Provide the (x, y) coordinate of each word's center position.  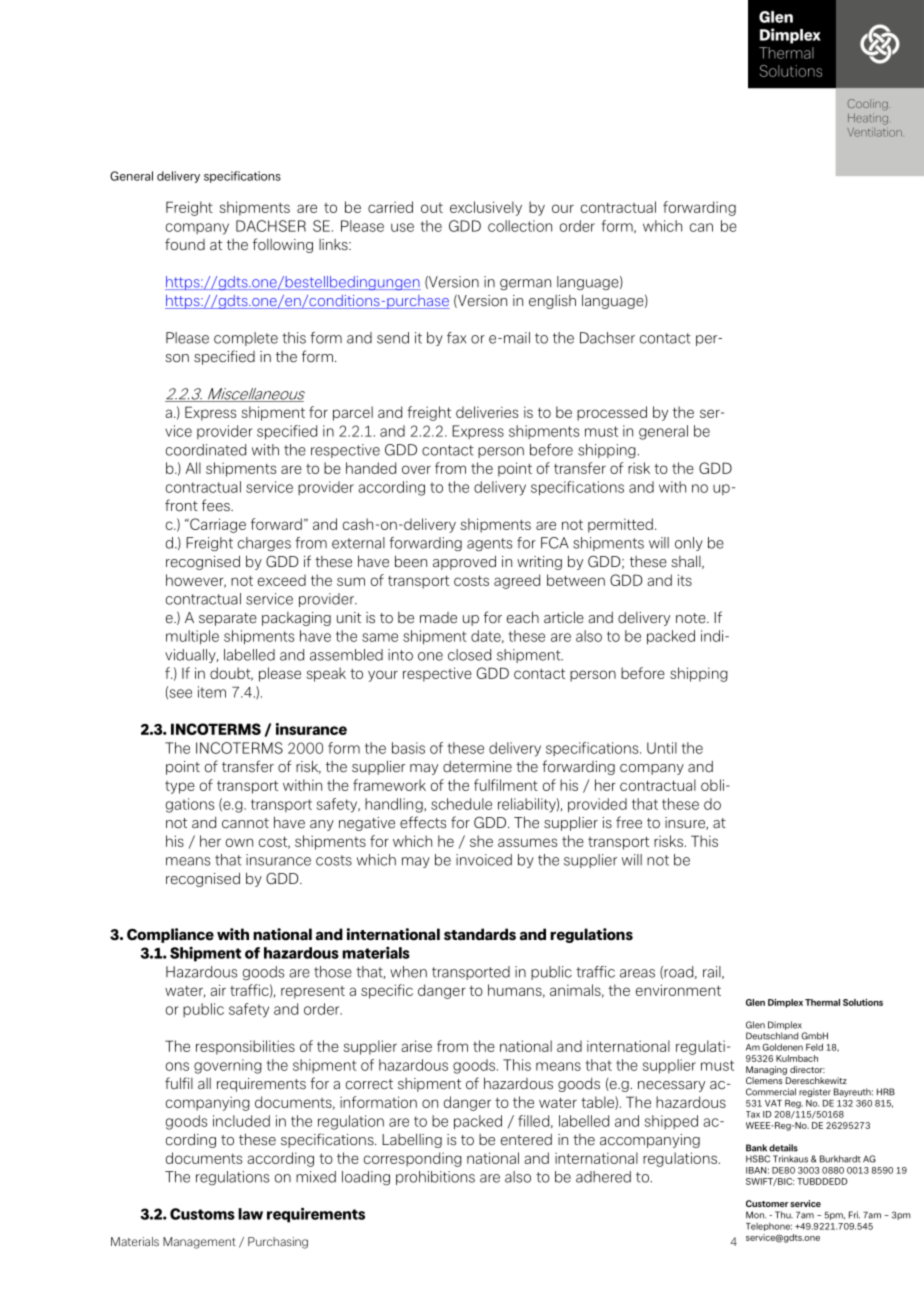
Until (662, 748)
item (212, 692)
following (283, 245)
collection (520, 226)
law (250, 1214)
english (552, 302)
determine (477, 767)
